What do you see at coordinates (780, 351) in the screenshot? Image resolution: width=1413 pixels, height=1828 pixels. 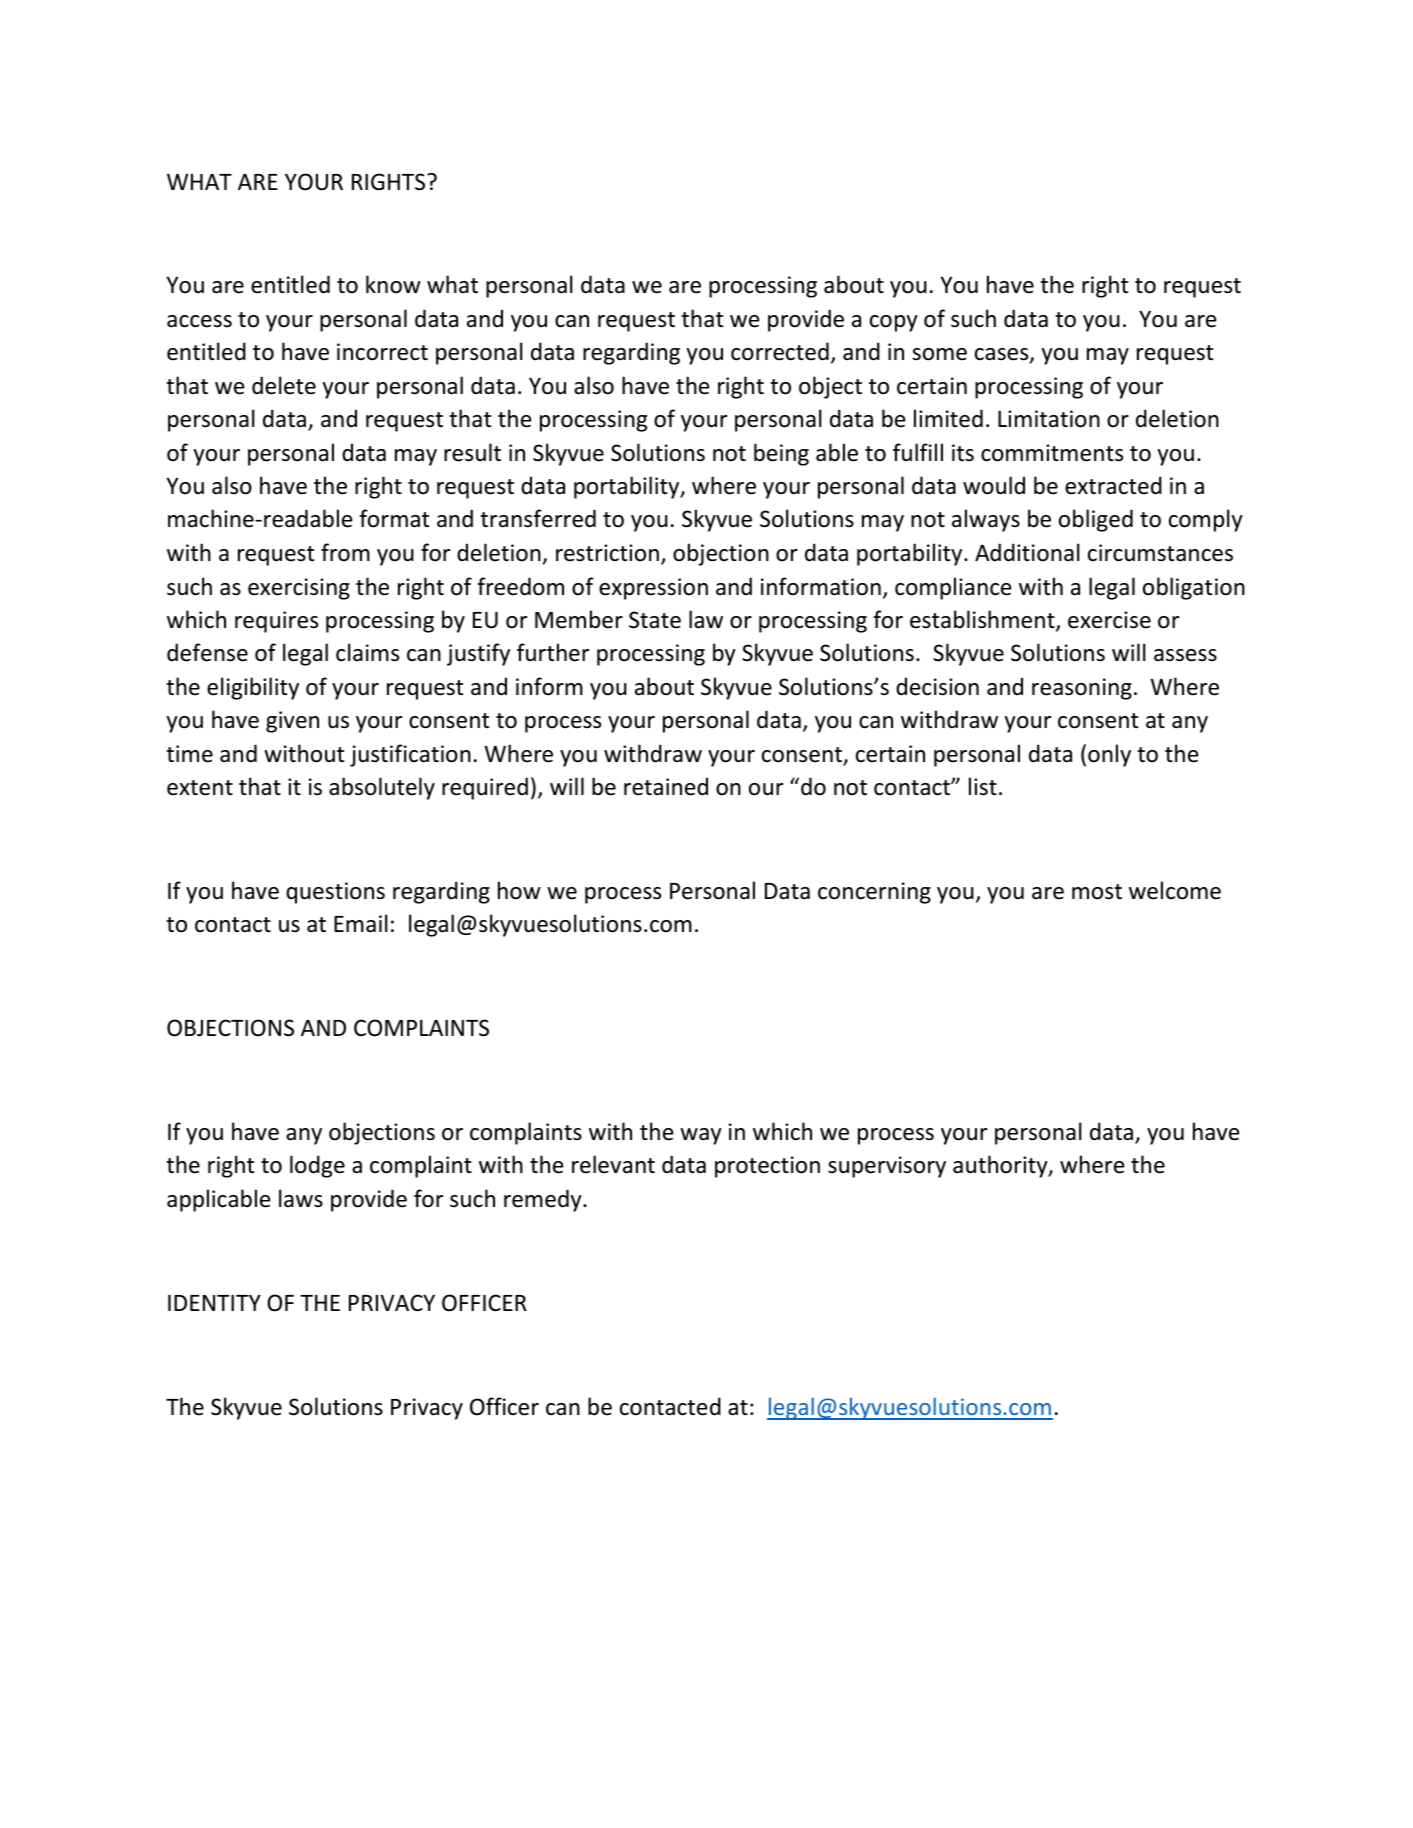 I see `corrected` at bounding box center [780, 351].
